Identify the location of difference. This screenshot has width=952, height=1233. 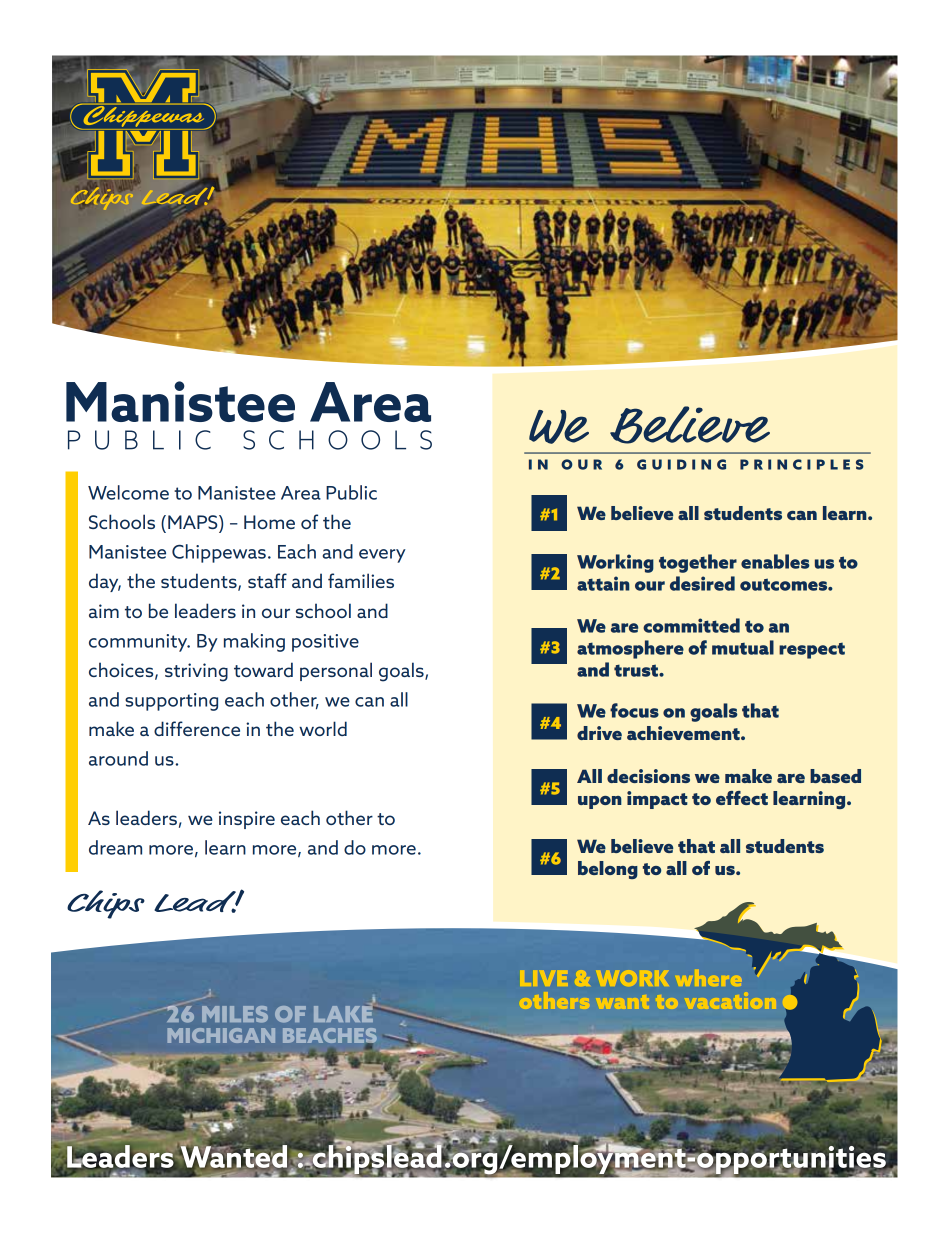
(197, 728).
